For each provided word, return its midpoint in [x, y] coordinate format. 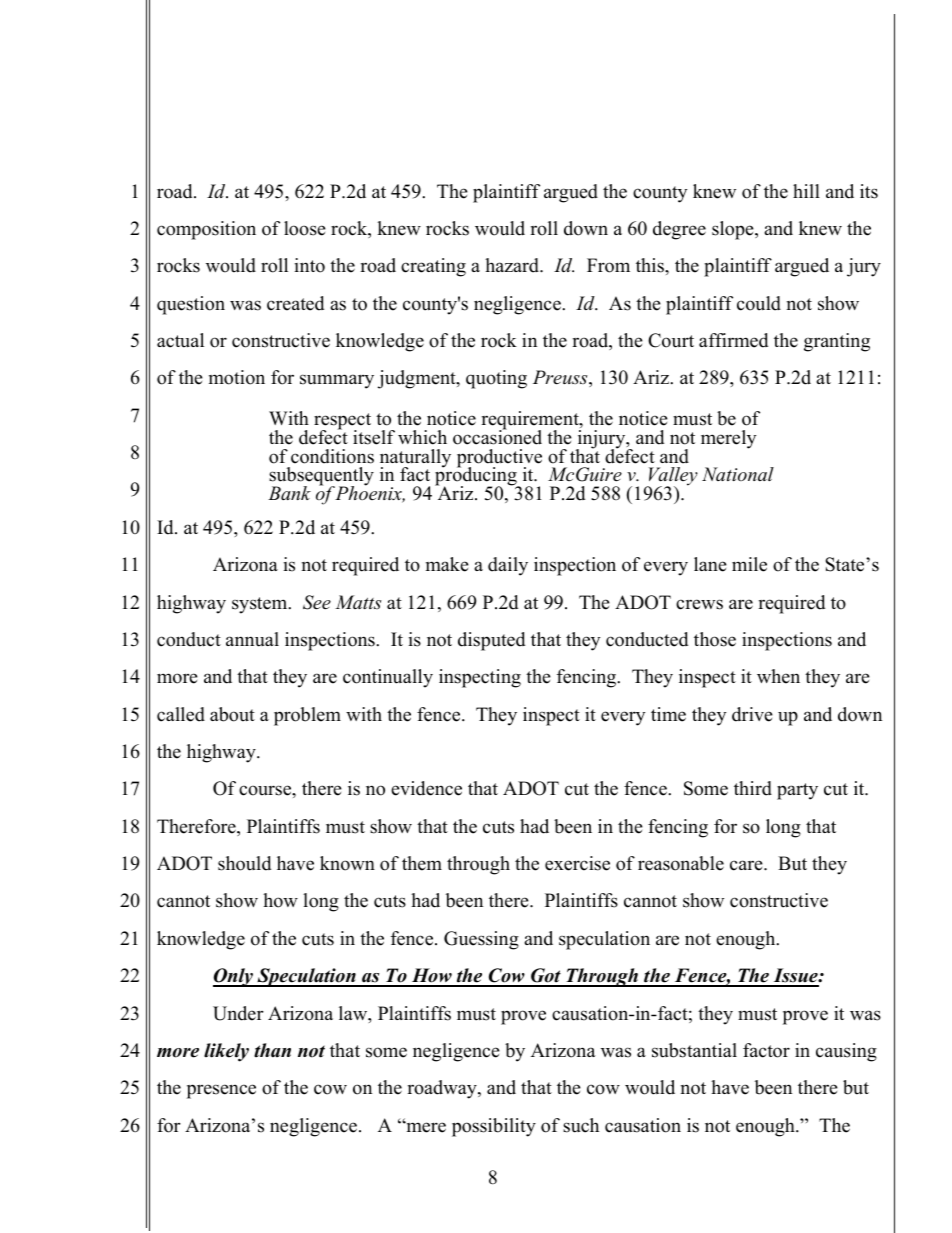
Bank [289, 493]
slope [734, 230]
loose [305, 228]
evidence [426, 788]
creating [433, 267]
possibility [494, 1127]
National [738, 474]
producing [477, 477]
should [244, 863]
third [753, 788]
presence [221, 1091]
